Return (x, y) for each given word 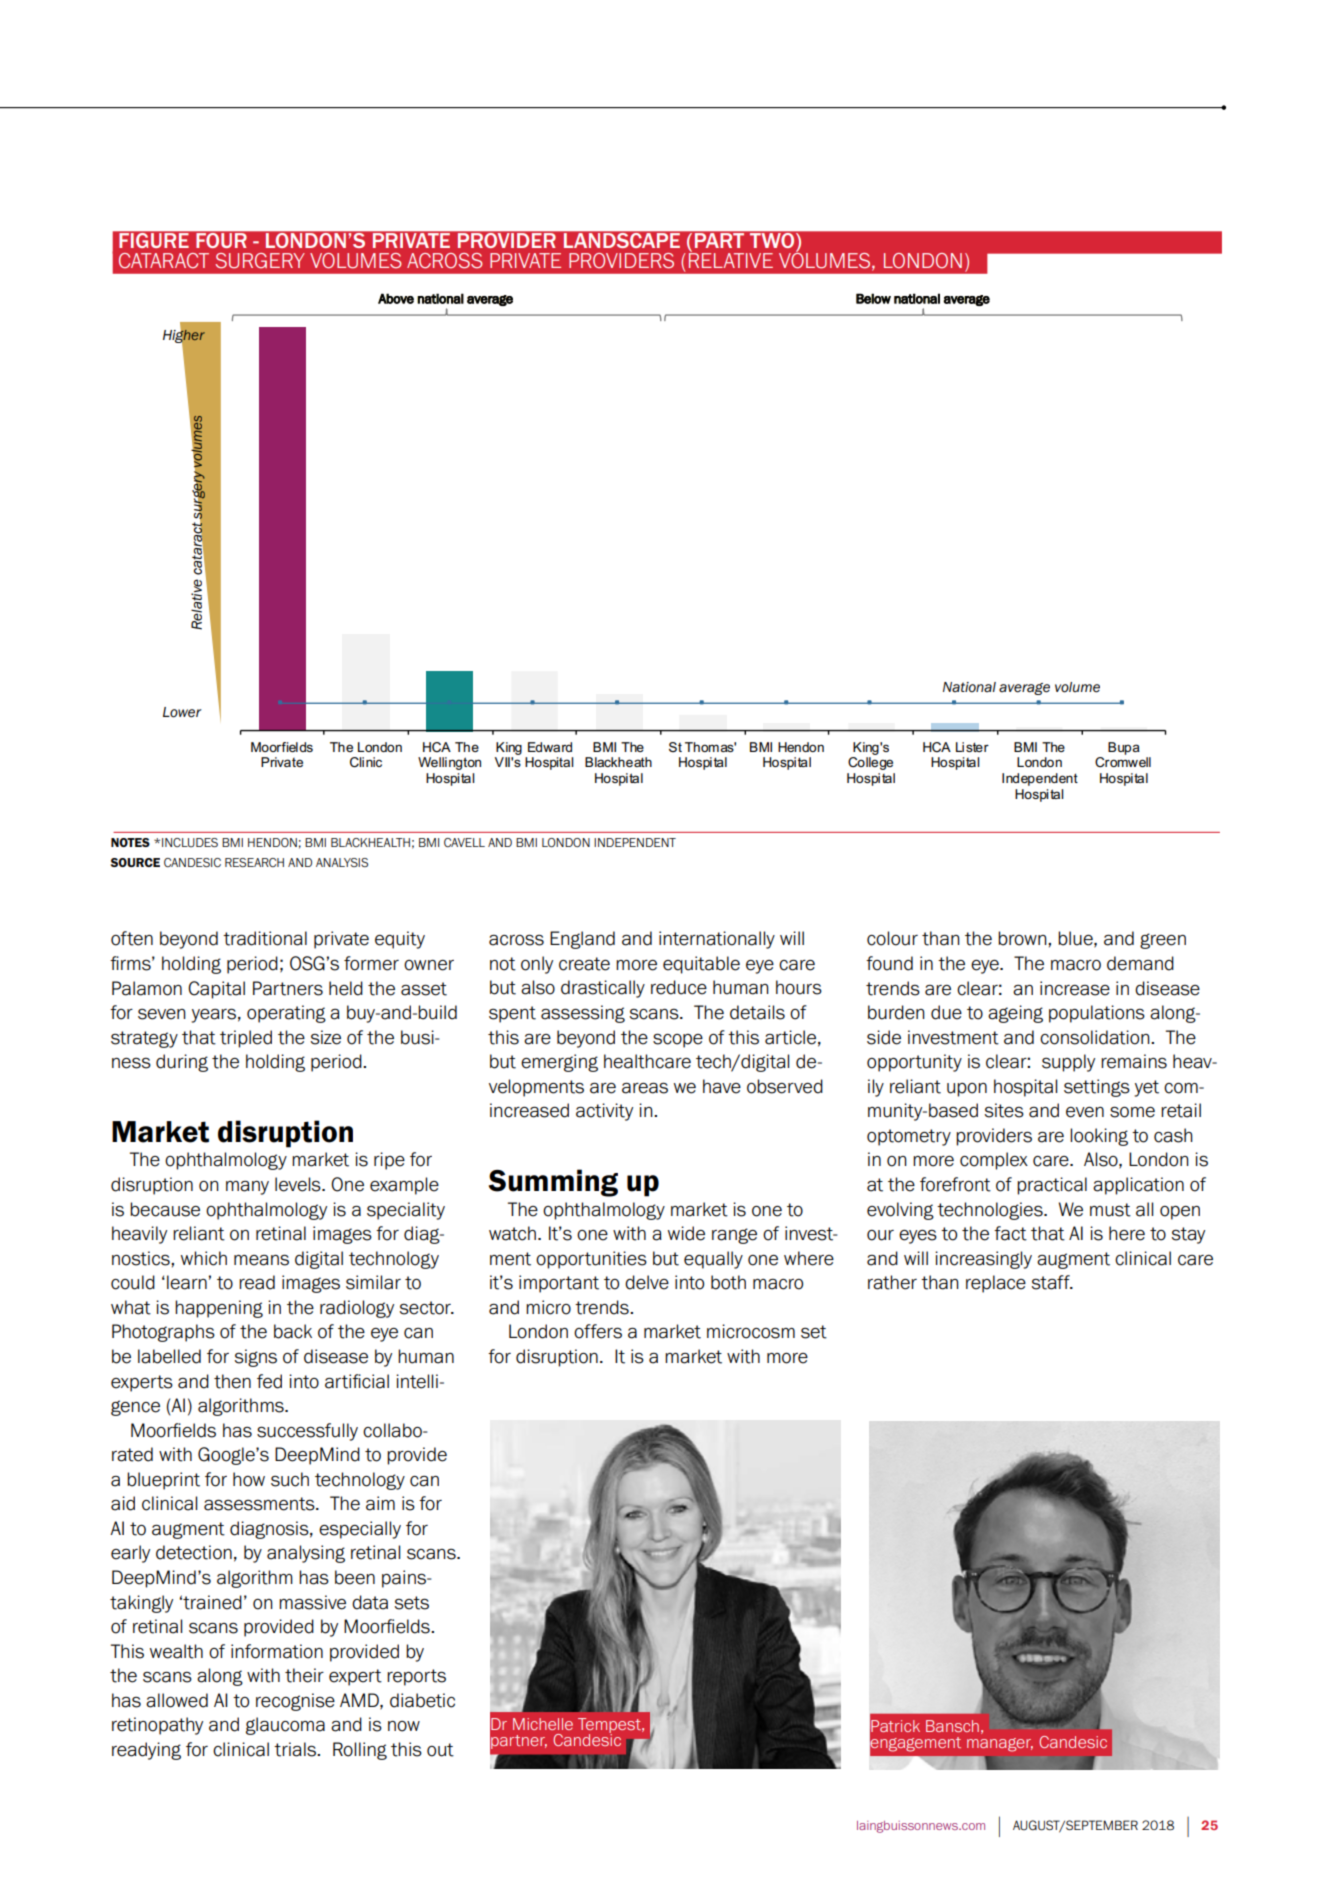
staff (1052, 1282)
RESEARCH (254, 862)
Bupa (1124, 748)
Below (873, 298)
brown (1023, 938)
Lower (182, 712)
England (582, 940)
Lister (972, 747)
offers (598, 1331)
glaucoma (285, 1726)
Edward (550, 747)
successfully (307, 1432)
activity (604, 1112)
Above (396, 298)
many (247, 1188)
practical (1052, 1186)
